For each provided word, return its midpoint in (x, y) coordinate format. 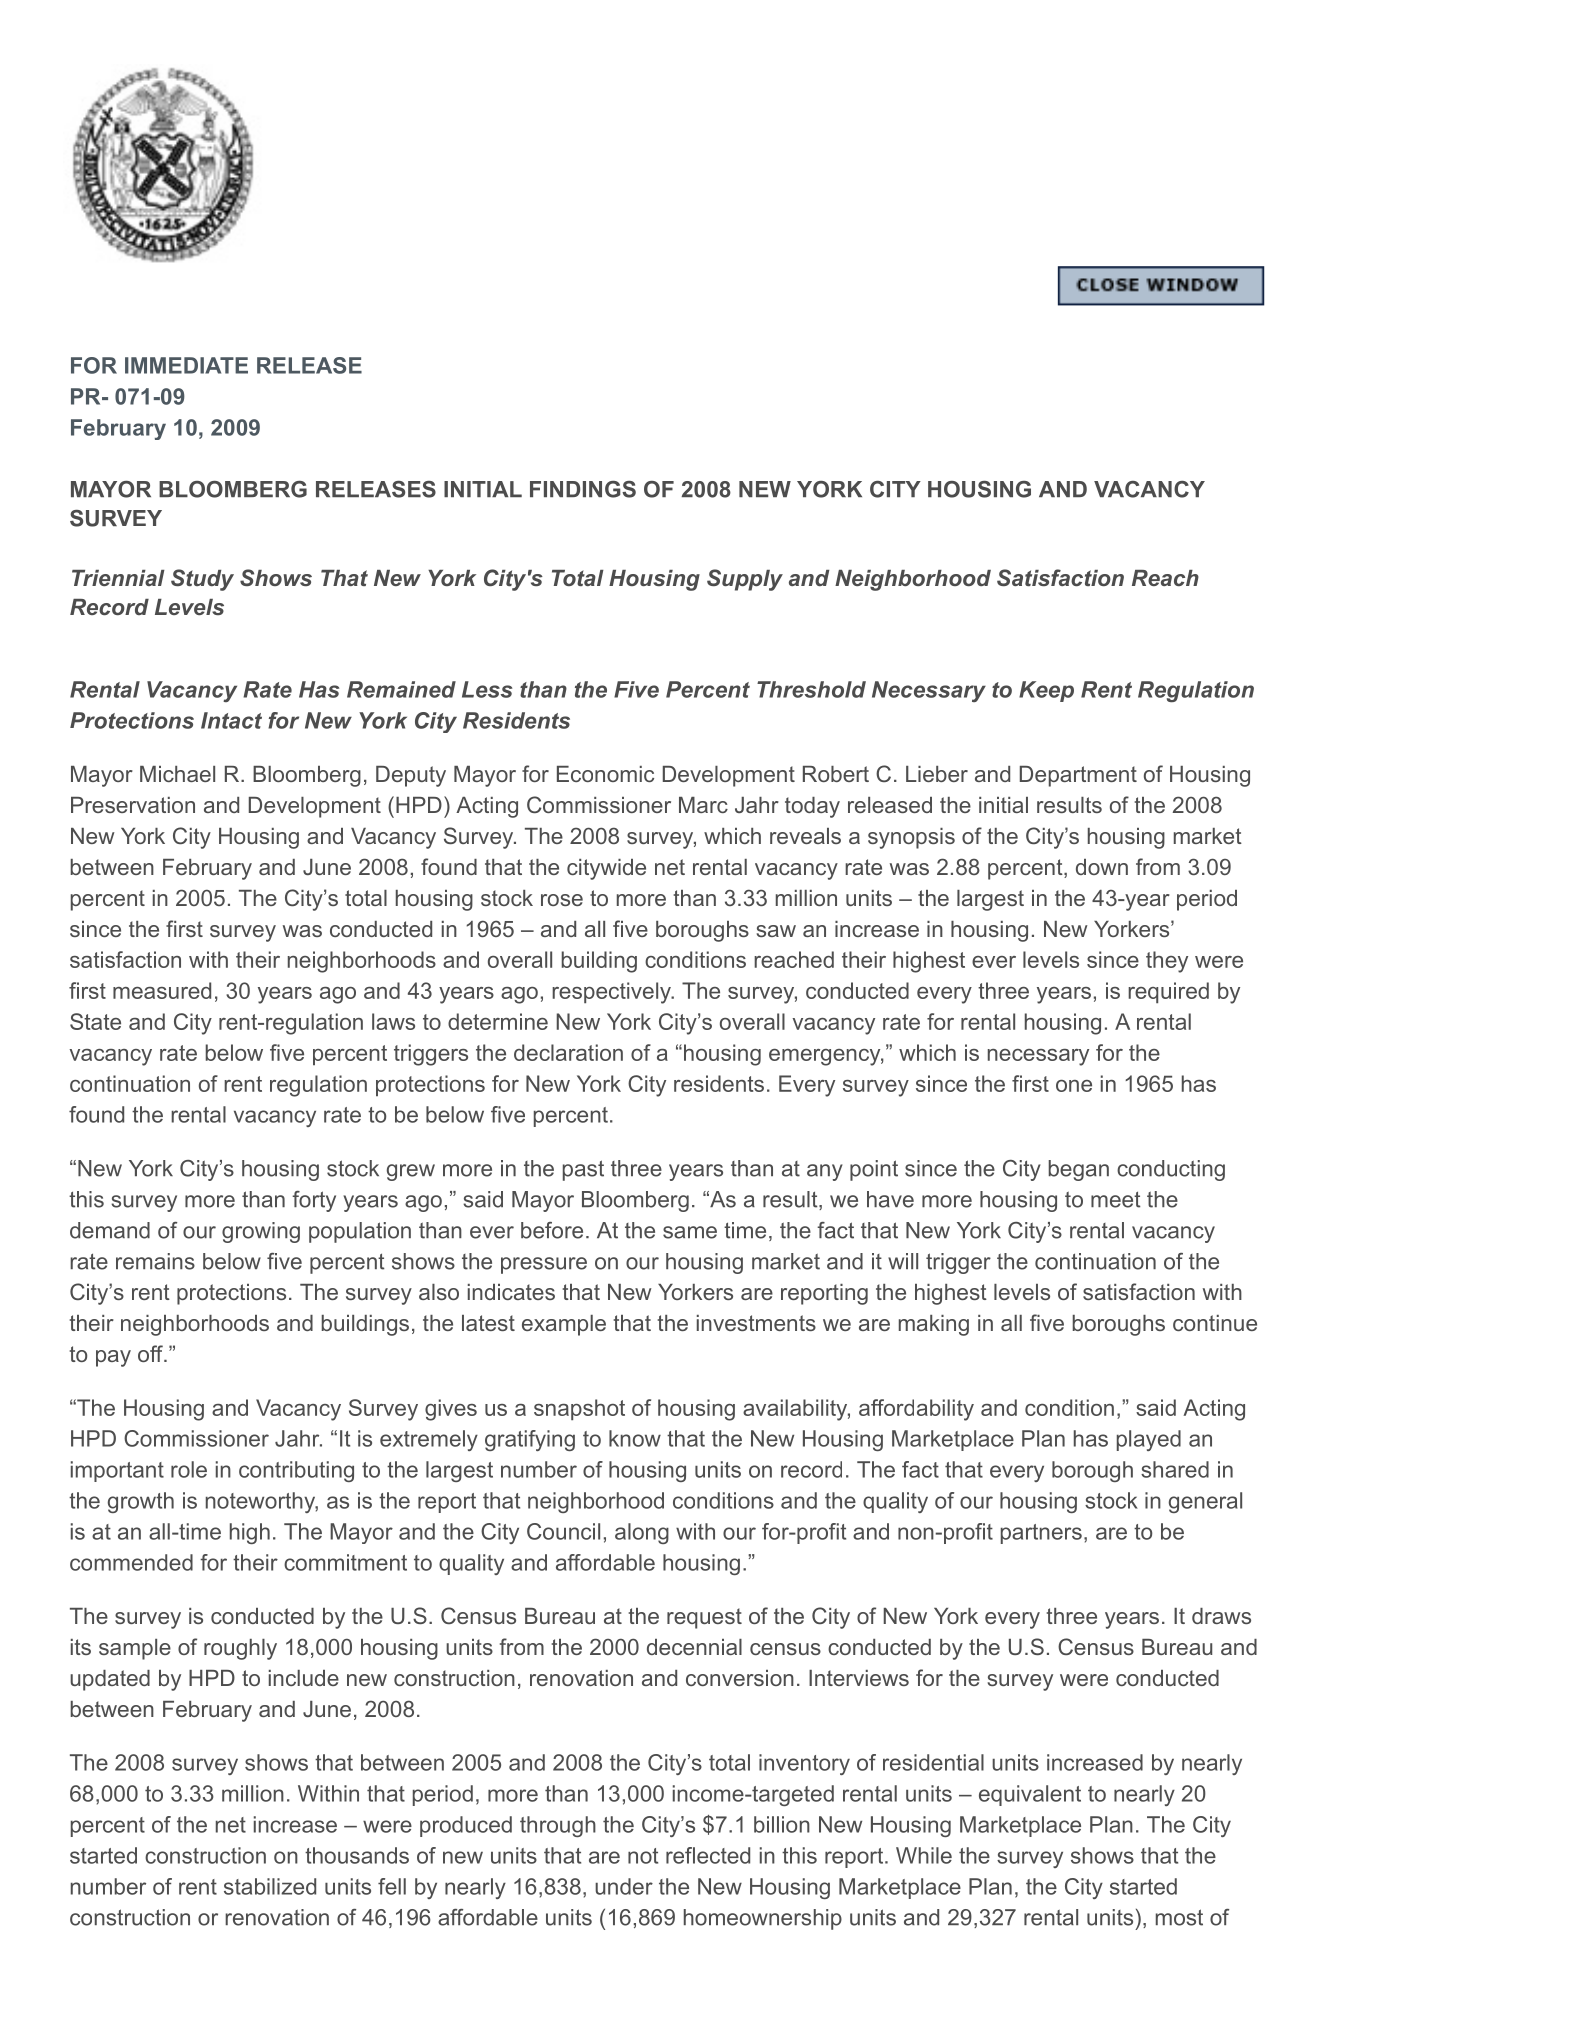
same (690, 1232)
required (1168, 992)
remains (155, 1261)
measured (162, 990)
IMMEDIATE (186, 365)
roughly (240, 1649)
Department (1078, 776)
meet (1115, 1199)
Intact (231, 720)
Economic (605, 774)
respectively (612, 993)
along (642, 1533)
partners (1041, 1534)
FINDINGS (583, 489)
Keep (1046, 691)
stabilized (270, 1886)
